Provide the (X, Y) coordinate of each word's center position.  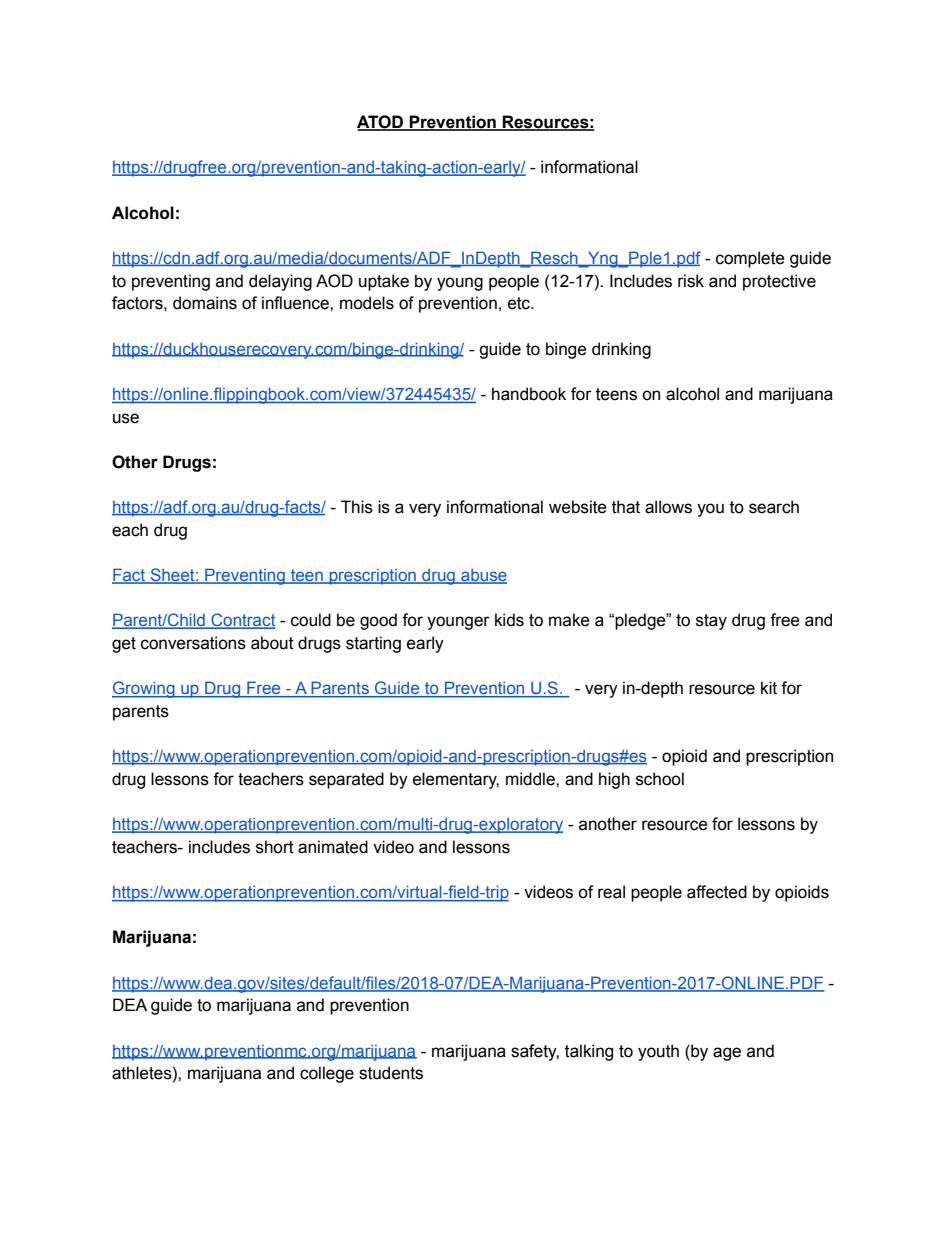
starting (373, 644)
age (727, 1054)
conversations (193, 643)
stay (711, 622)
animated (333, 847)
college (327, 1074)
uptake (384, 282)
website (578, 507)
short (275, 847)
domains (205, 303)
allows (668, 507)
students (391, 1073)
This (357, 507)
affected (717, 892)
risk (691, 281)
